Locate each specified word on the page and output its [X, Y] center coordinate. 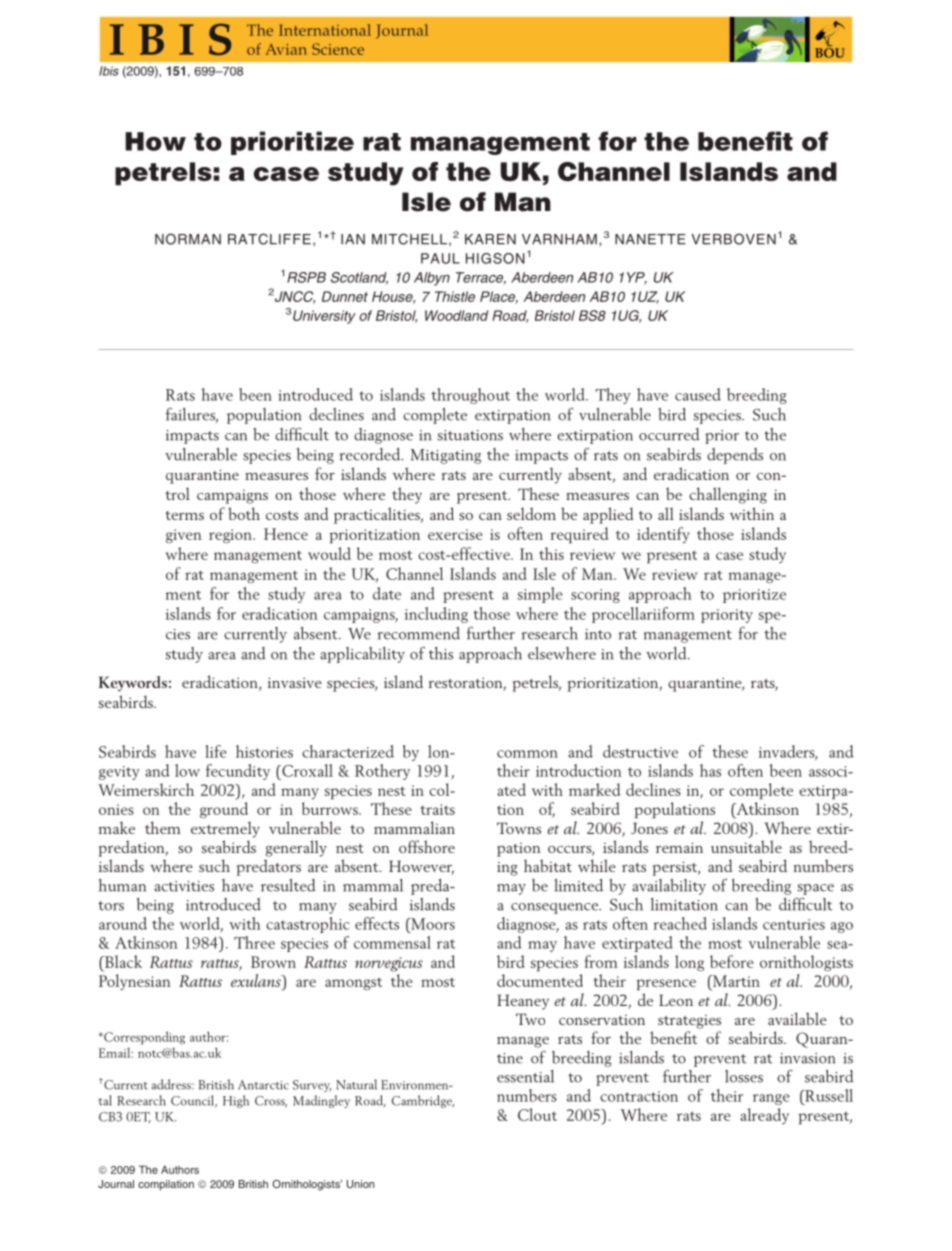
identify [663, 535]
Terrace [481, 278]
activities [184, 886]
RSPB [306, 277]
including [436, 615]
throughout [470, 396]
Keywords [133, 684]
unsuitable [746, 846]
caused [698, 394]
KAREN [490, 239]
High [236, 1101]
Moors [432, 924]
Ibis [109, 71]
